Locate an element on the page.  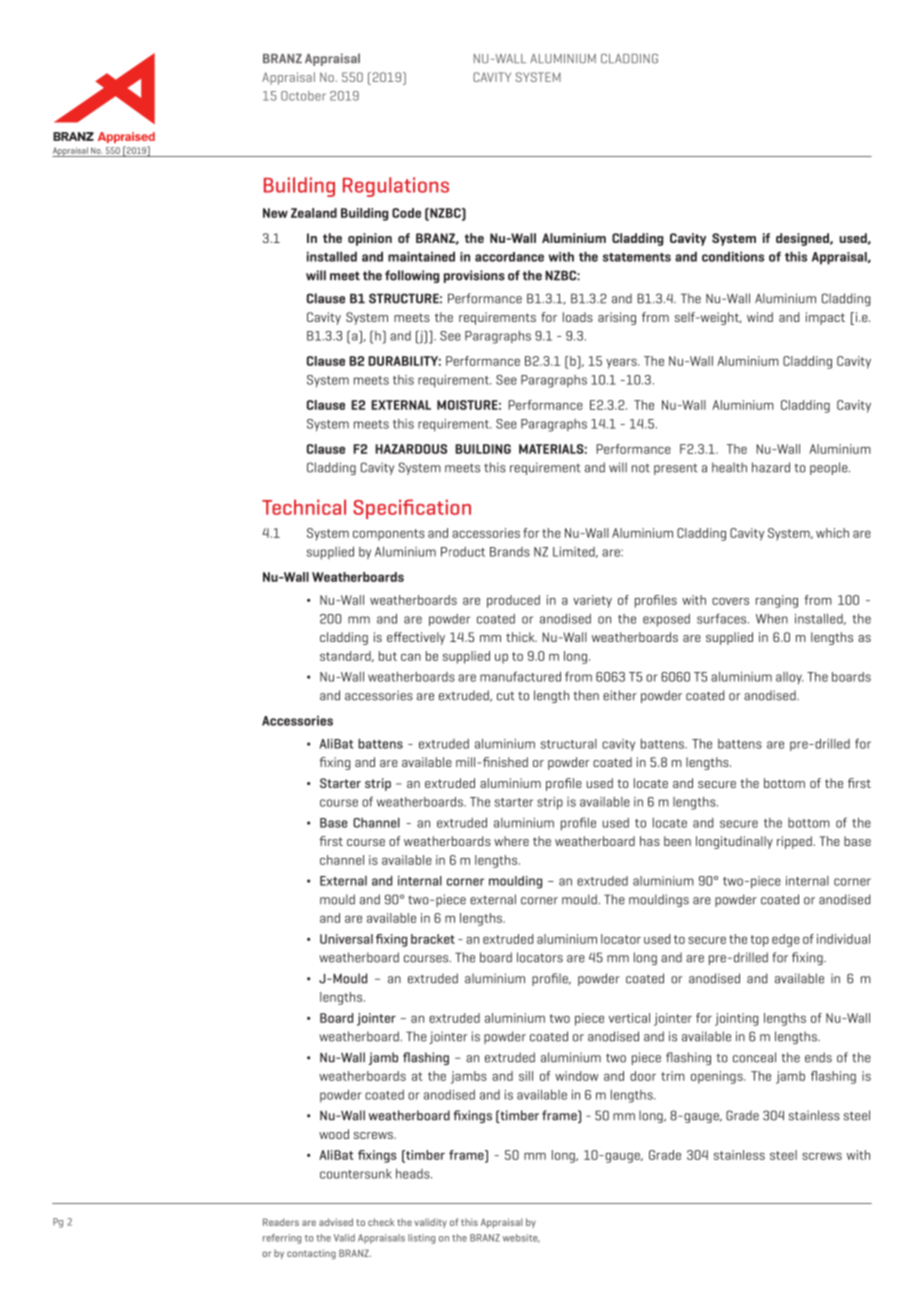
advised is located at coordinates (336, 1222).
